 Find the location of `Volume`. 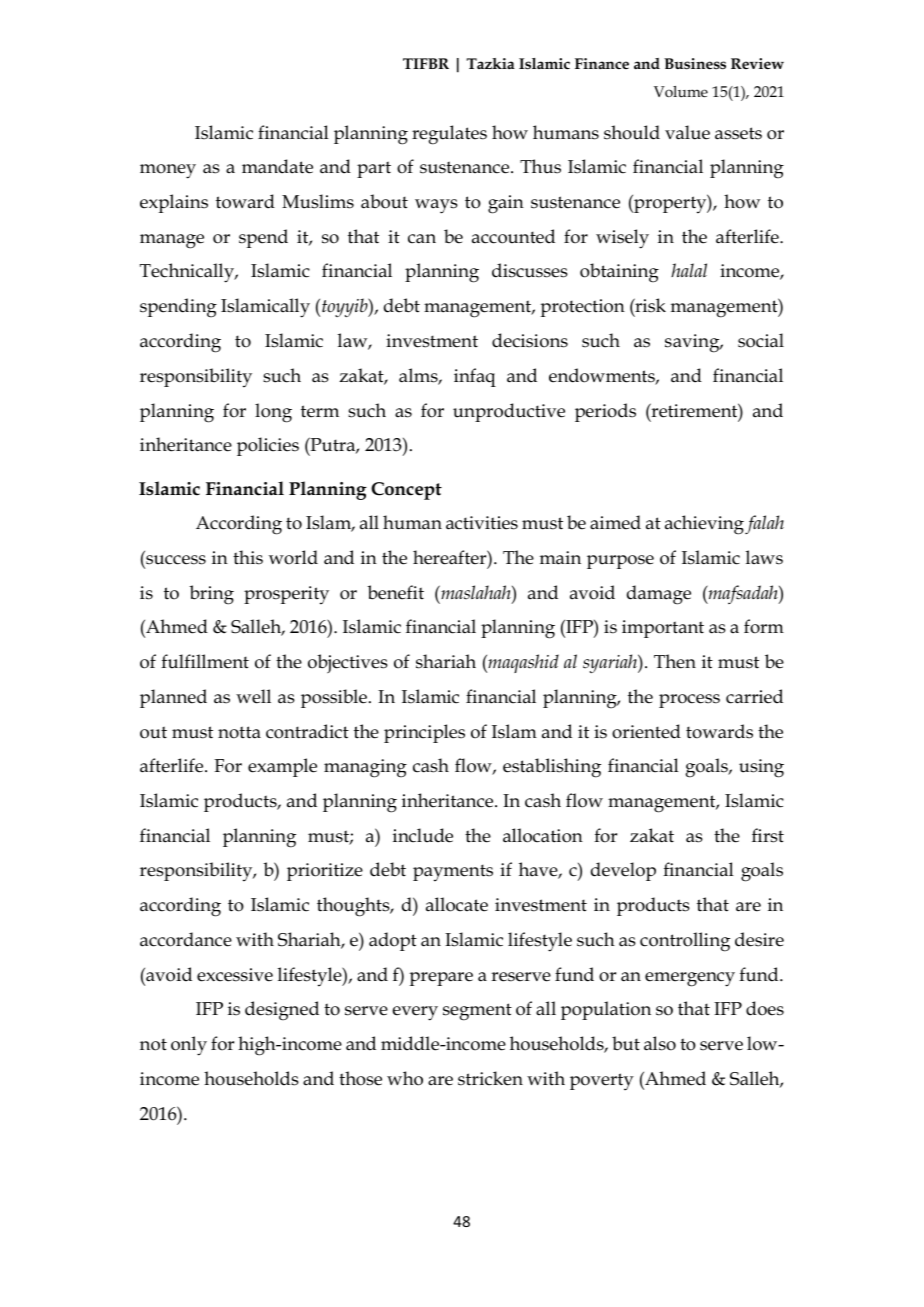

Volume is located at coordinates (681, 91).
